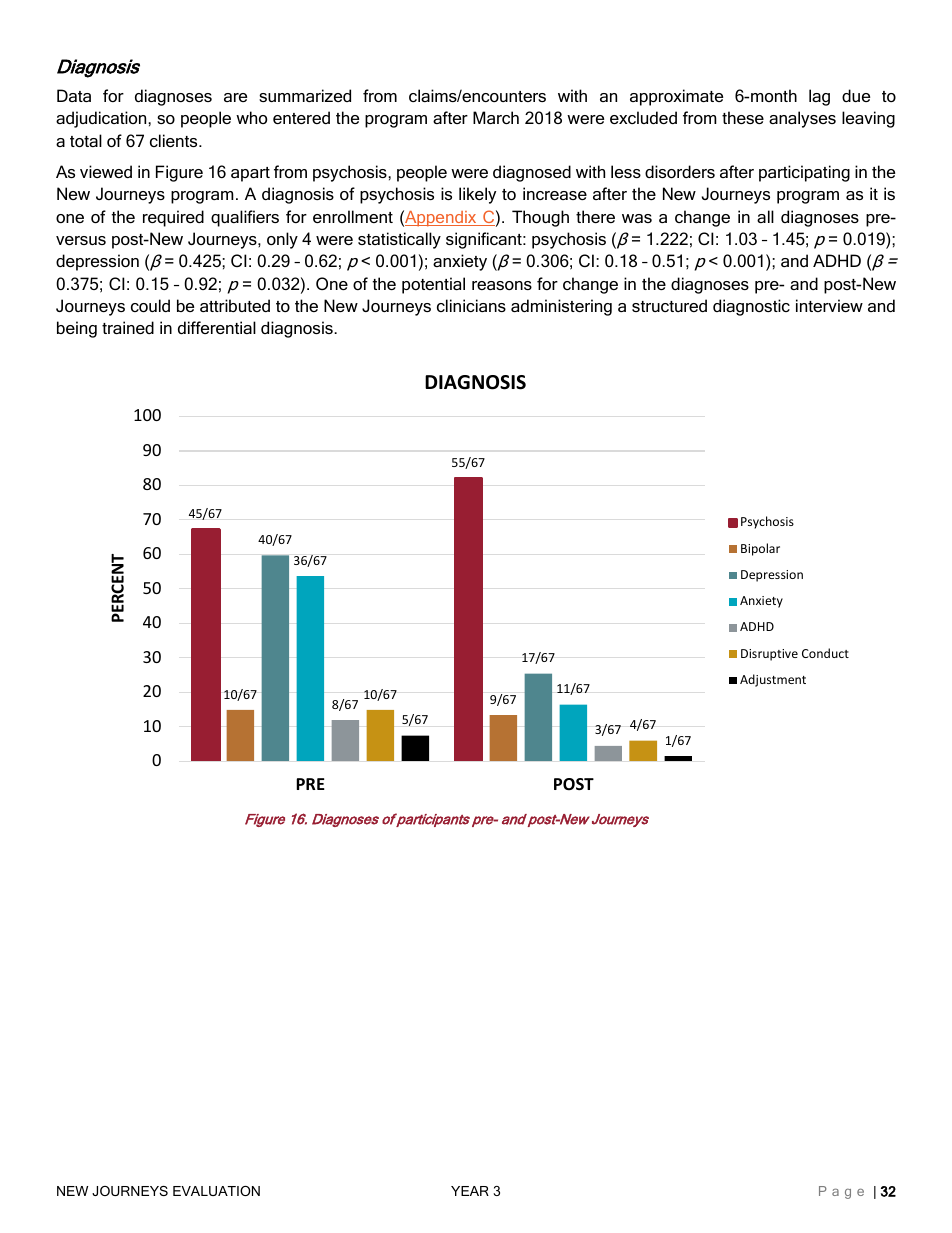  Describe the element at coordinates (128, 327) in the document. I see `trained` at that location.
